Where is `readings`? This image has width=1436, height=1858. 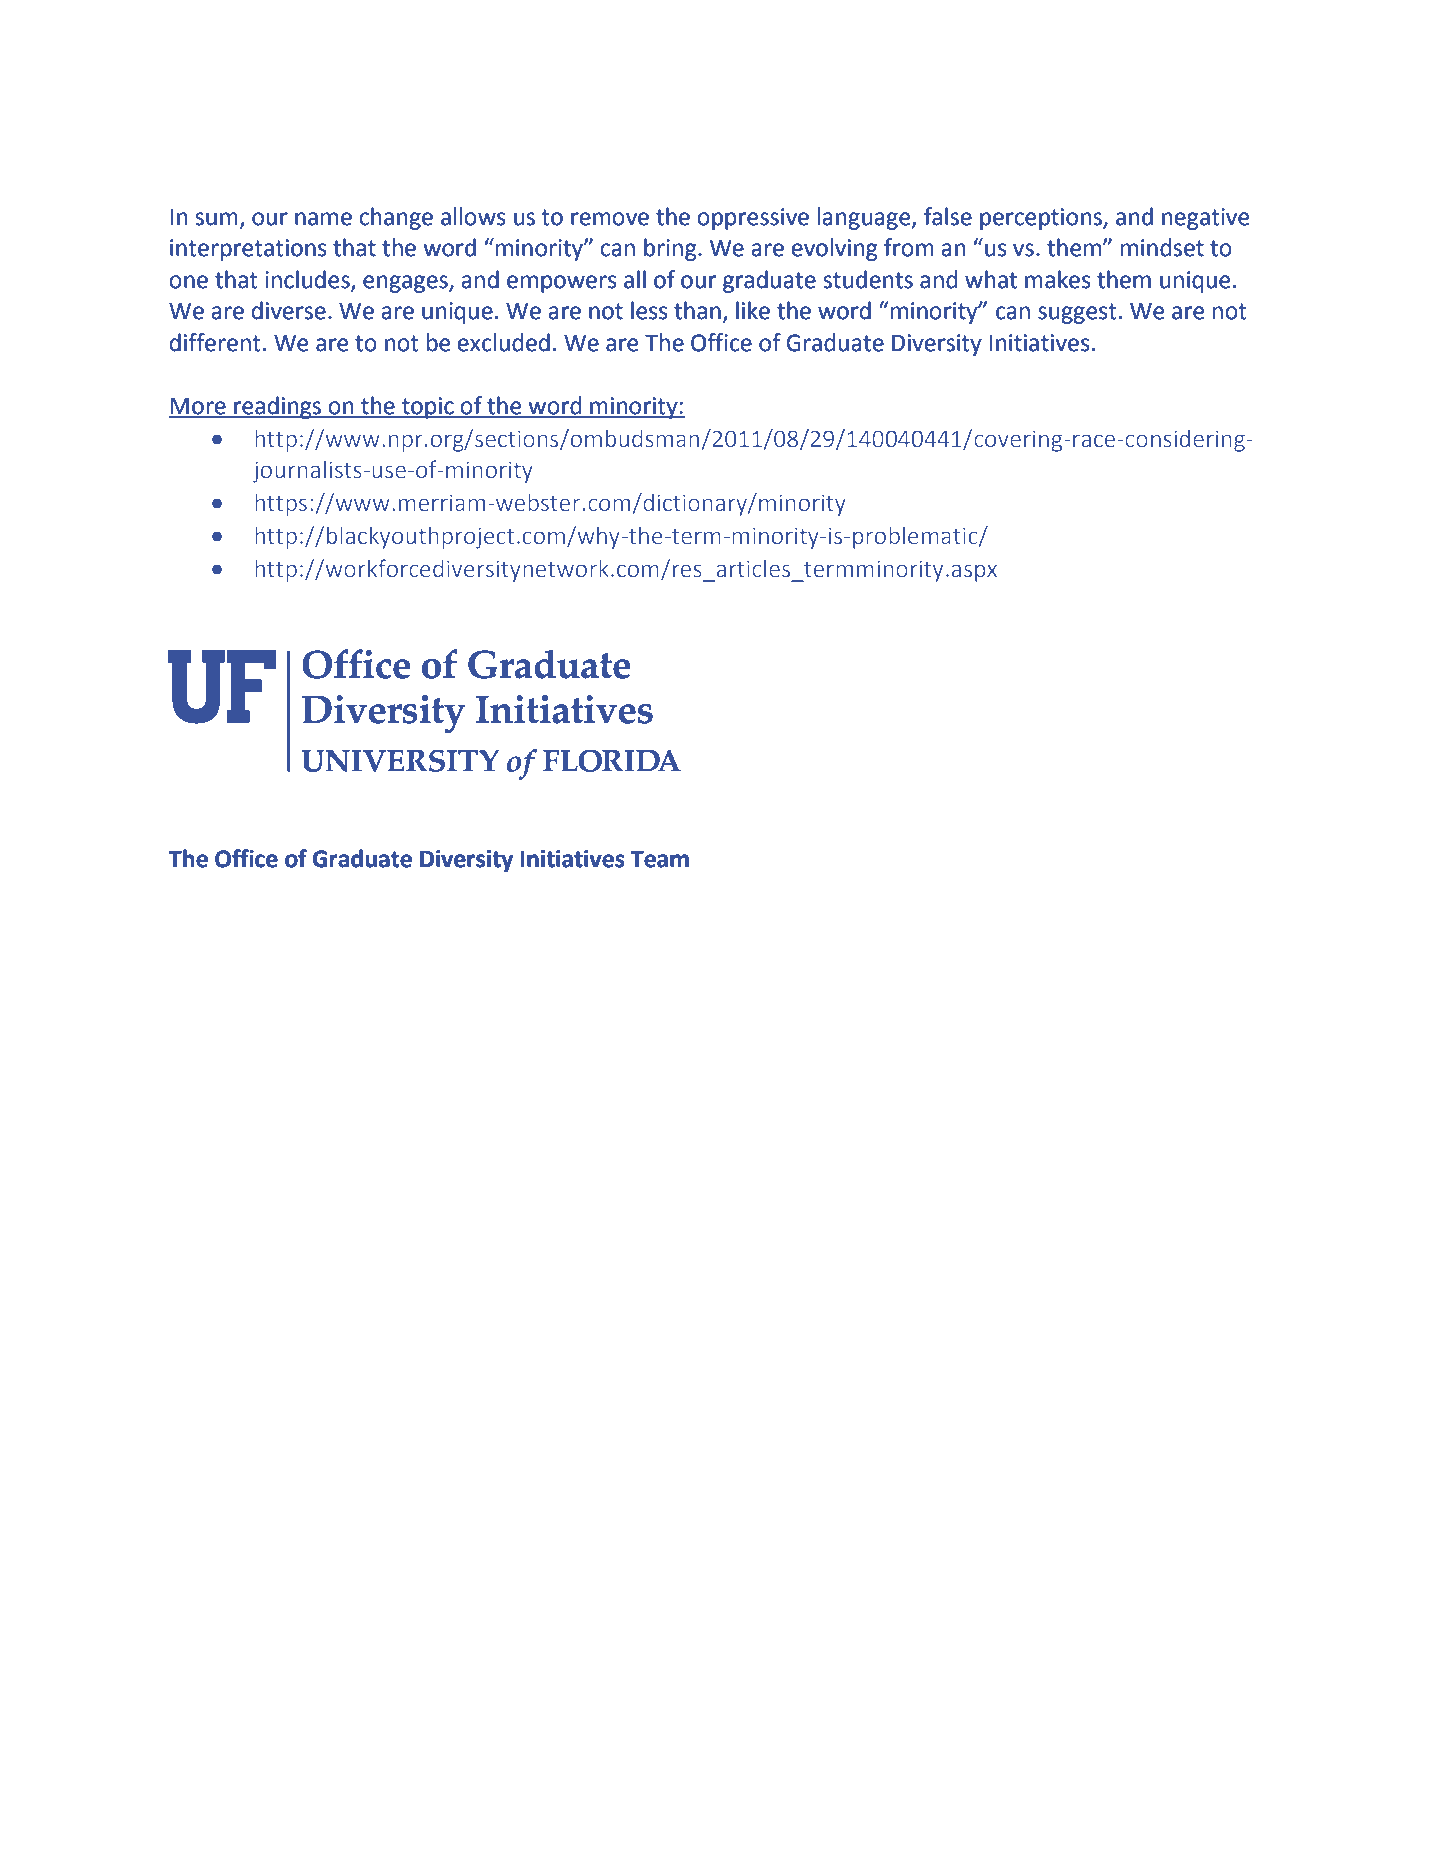
readings is located at coordinates (278, 407).
